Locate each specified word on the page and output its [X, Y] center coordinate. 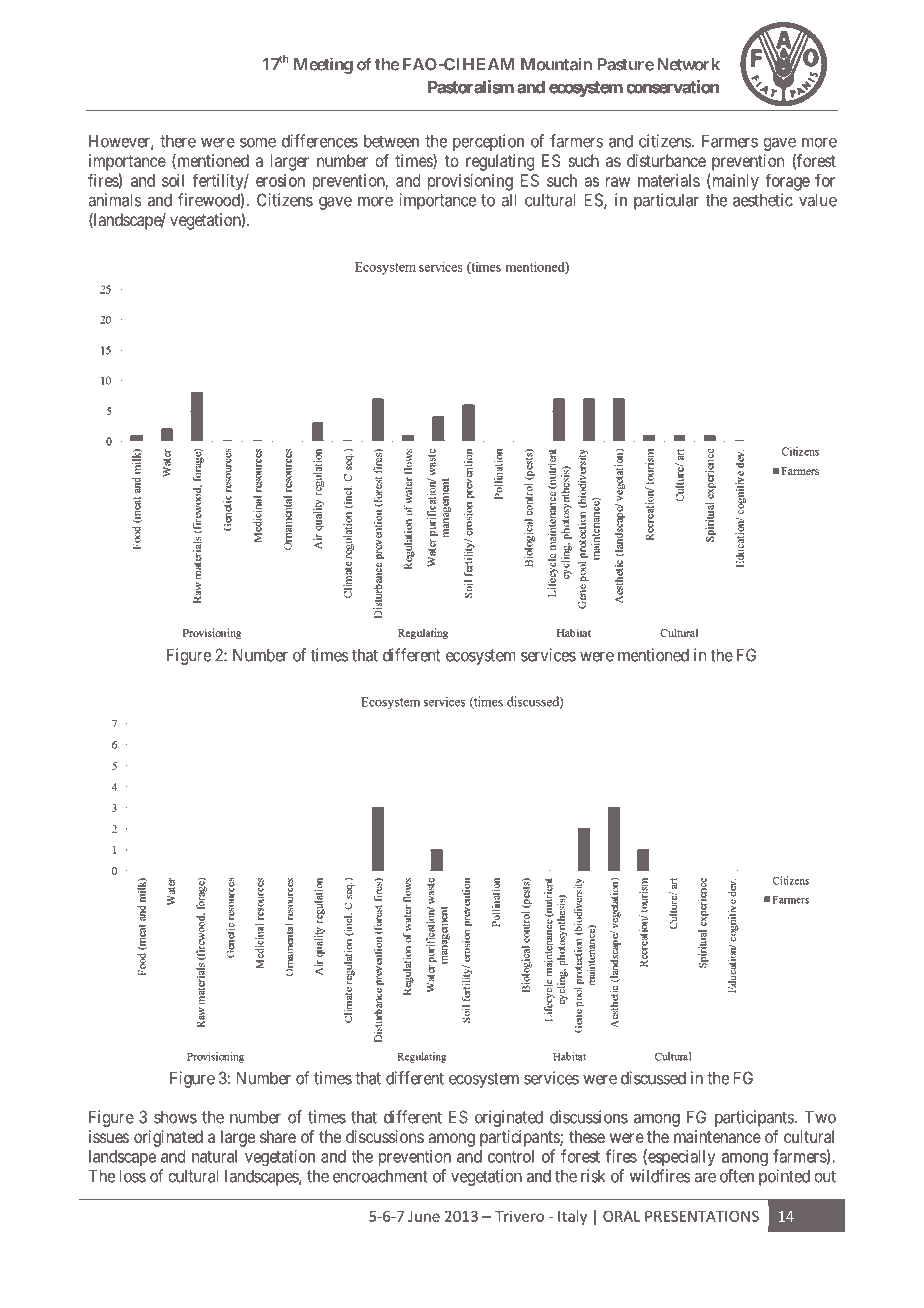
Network [689, 64]
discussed [653, 1078]
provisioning [470, 182]
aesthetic [763, 200]
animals [115, 200]
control [511, 1156]
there [178, 141]
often [737, 1176]
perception [488, 142]
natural [214, 1156]
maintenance [717, 1136]
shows [175, 1117]
